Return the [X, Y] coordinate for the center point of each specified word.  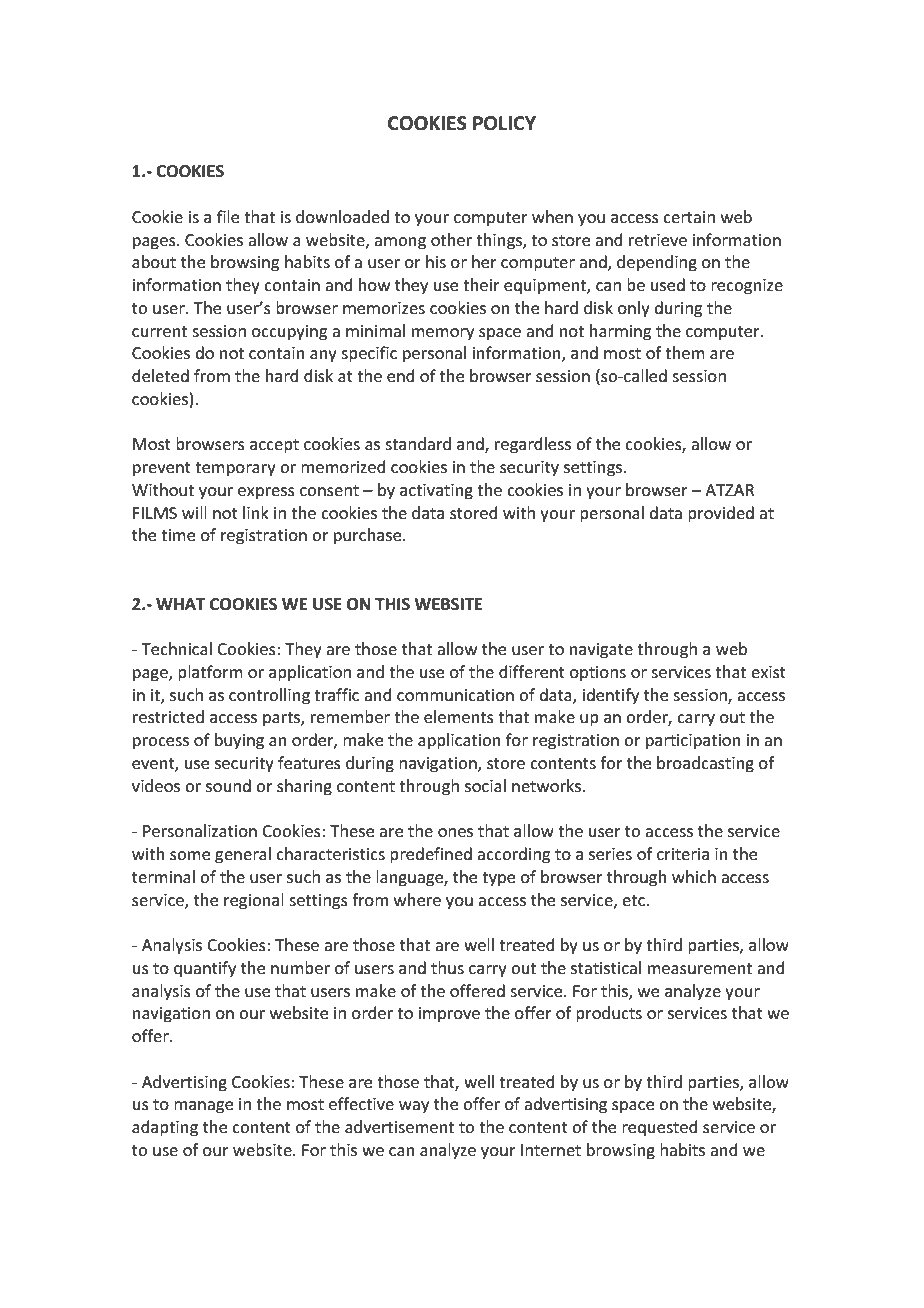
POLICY [504, 123]
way [414, 1107]
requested [660, 1128]
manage [203, 1107]
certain [689, 217]
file [228, 216]
